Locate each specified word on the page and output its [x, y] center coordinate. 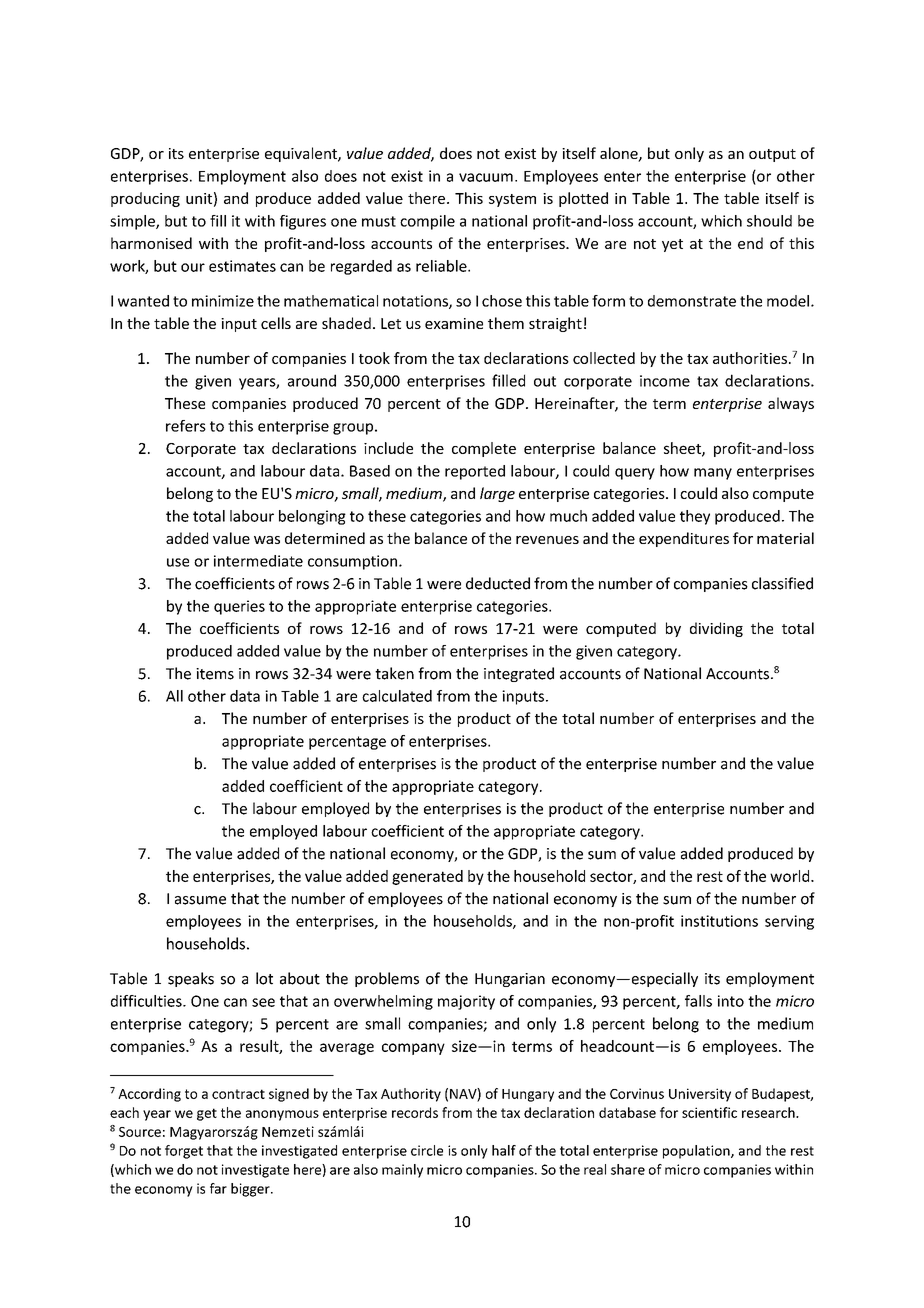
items [215, 674]
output [772, 155]
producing [145, 199]
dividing [716, 629]
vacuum [486, 177]
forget [184, 1152]
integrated [519, 674]
